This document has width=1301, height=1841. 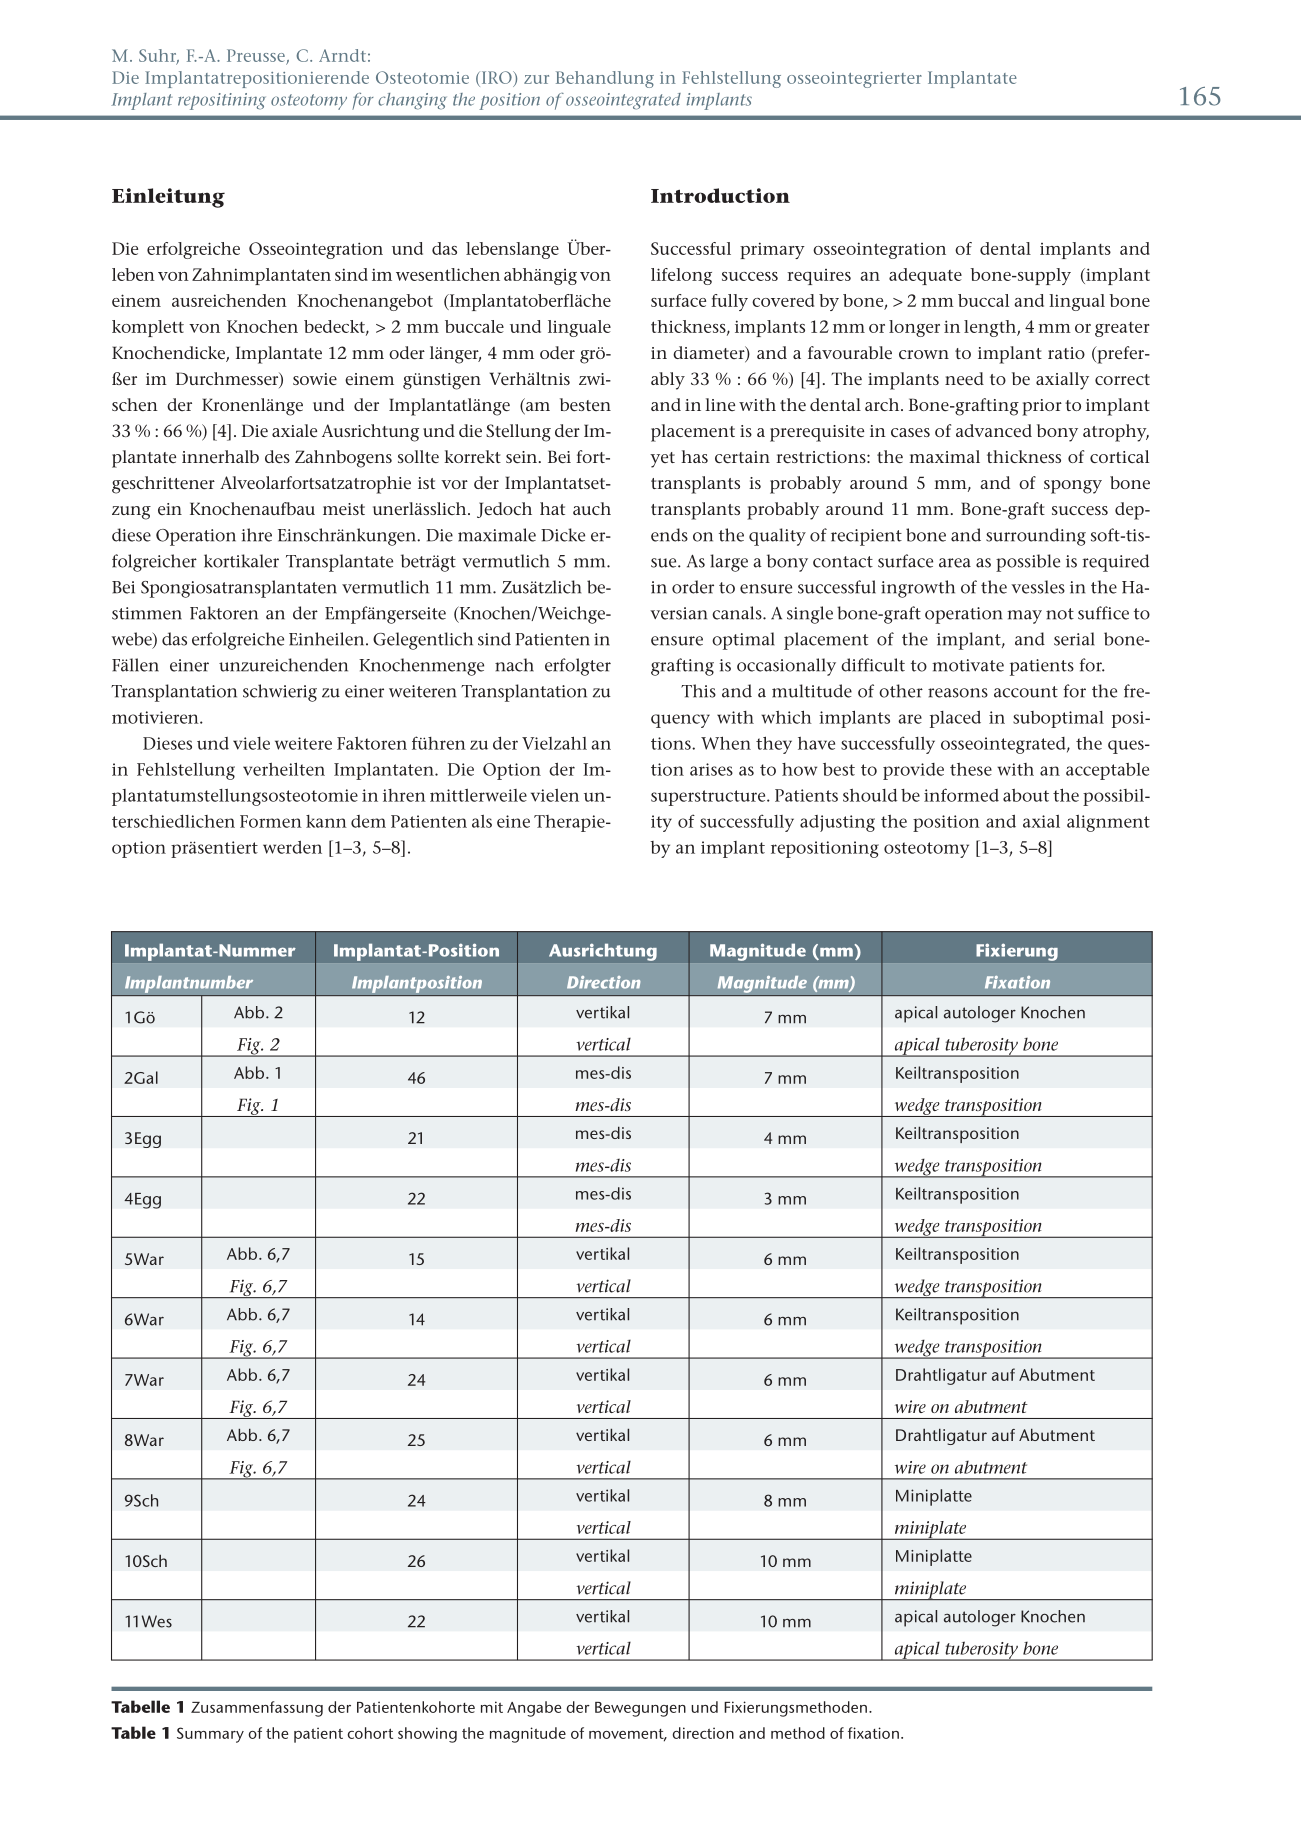 I want to click on Summary, so click(x=210, y=1735).
